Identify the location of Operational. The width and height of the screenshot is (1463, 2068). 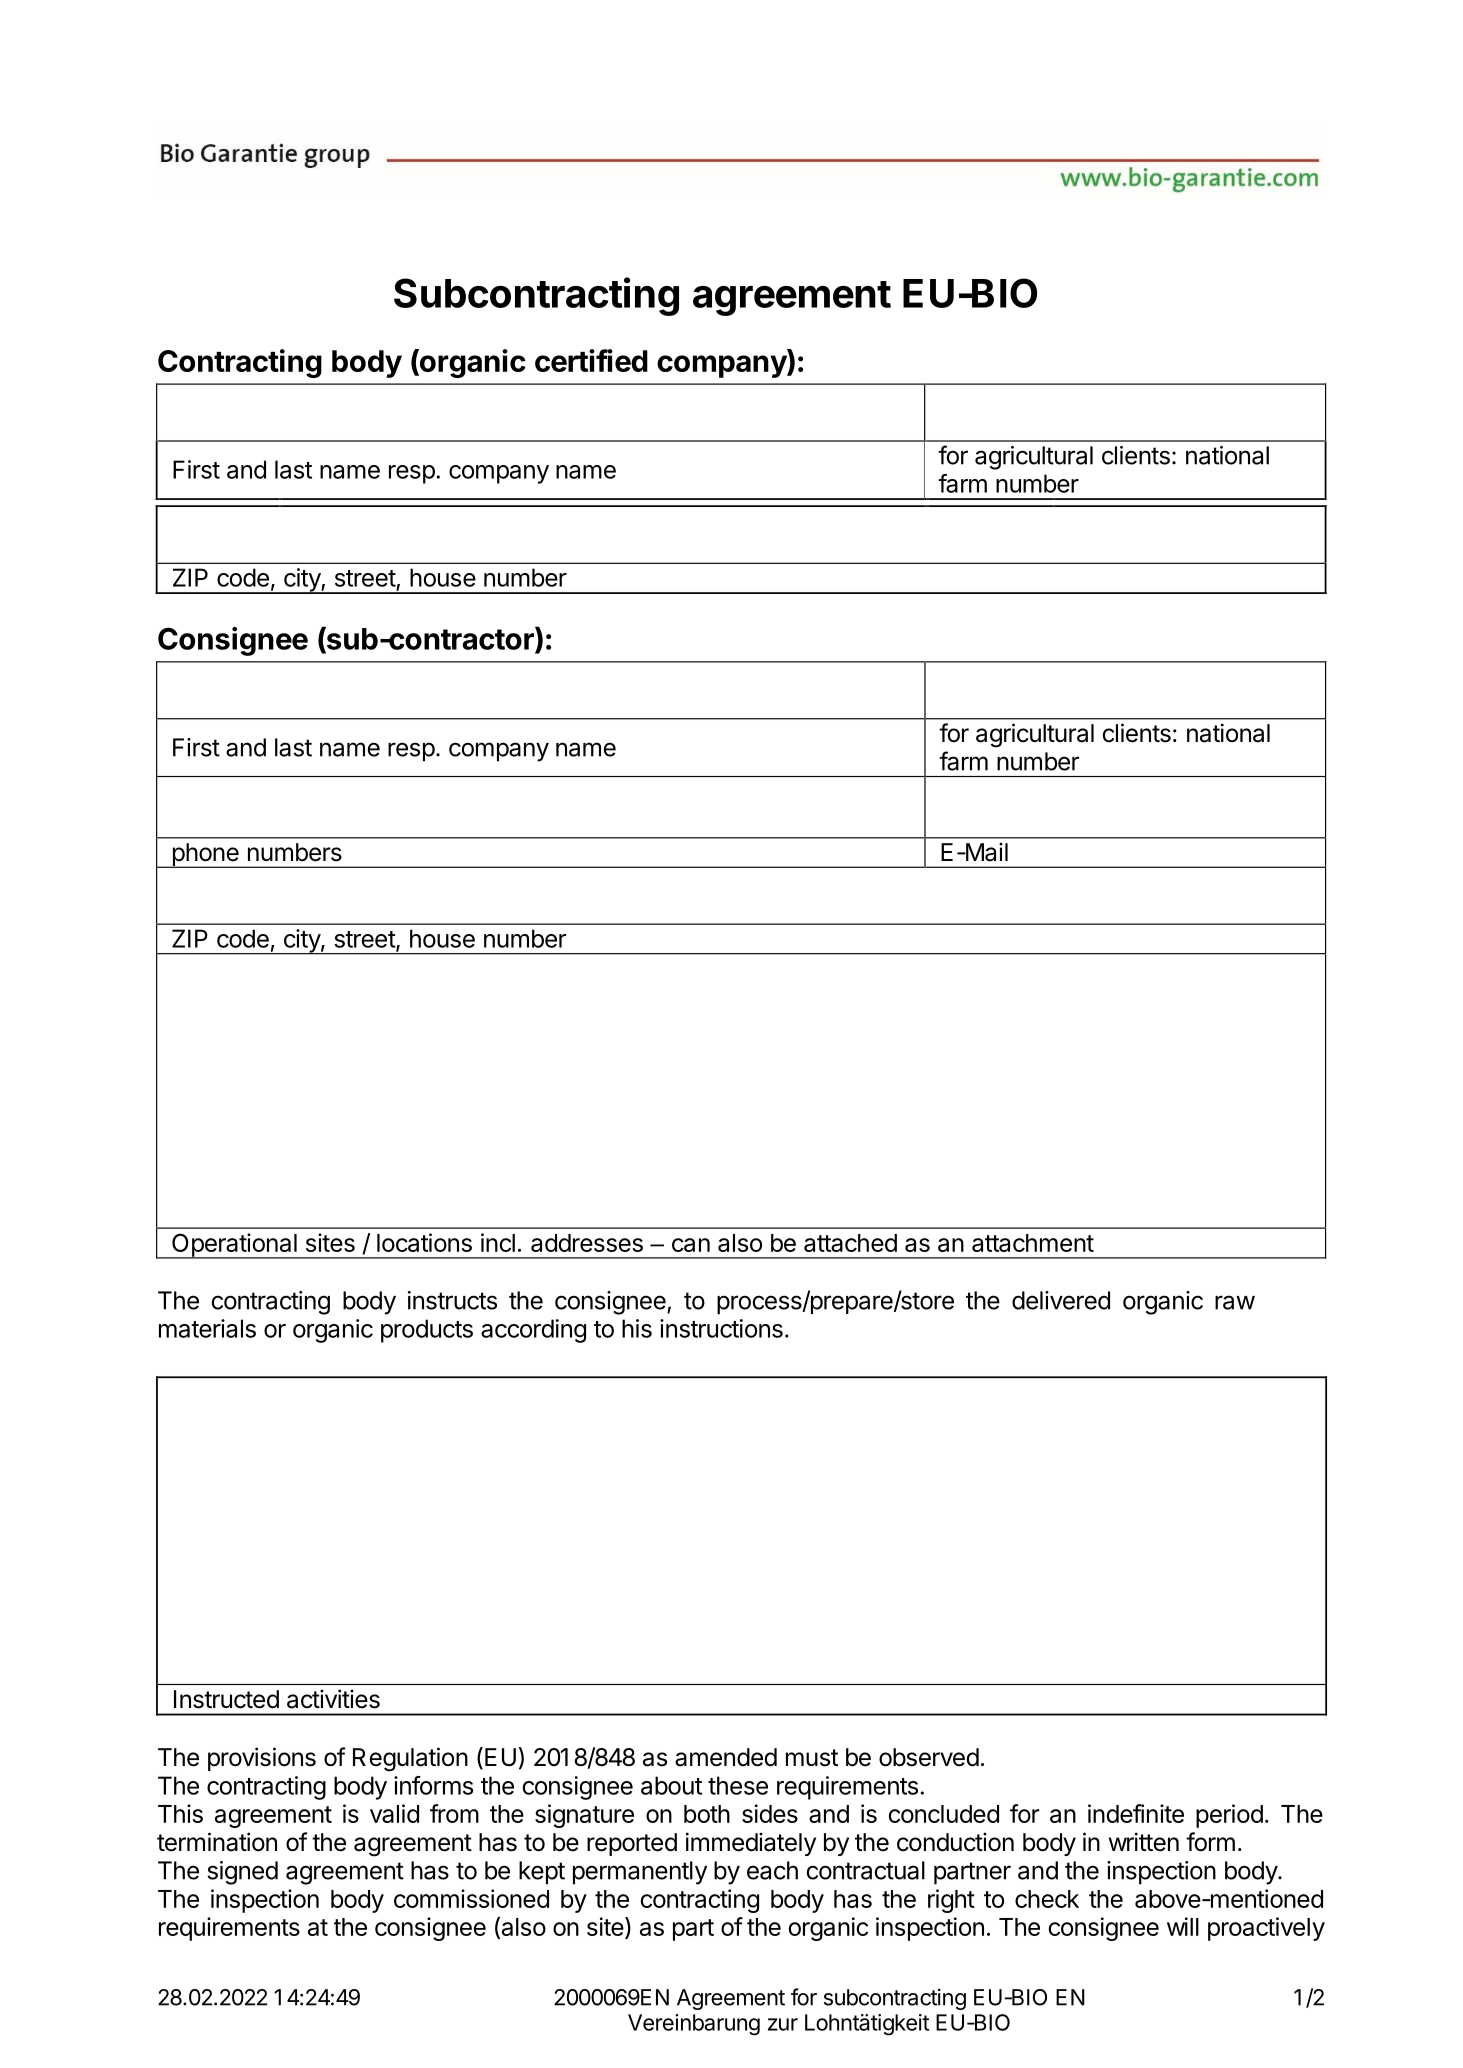
(234, 1246).
